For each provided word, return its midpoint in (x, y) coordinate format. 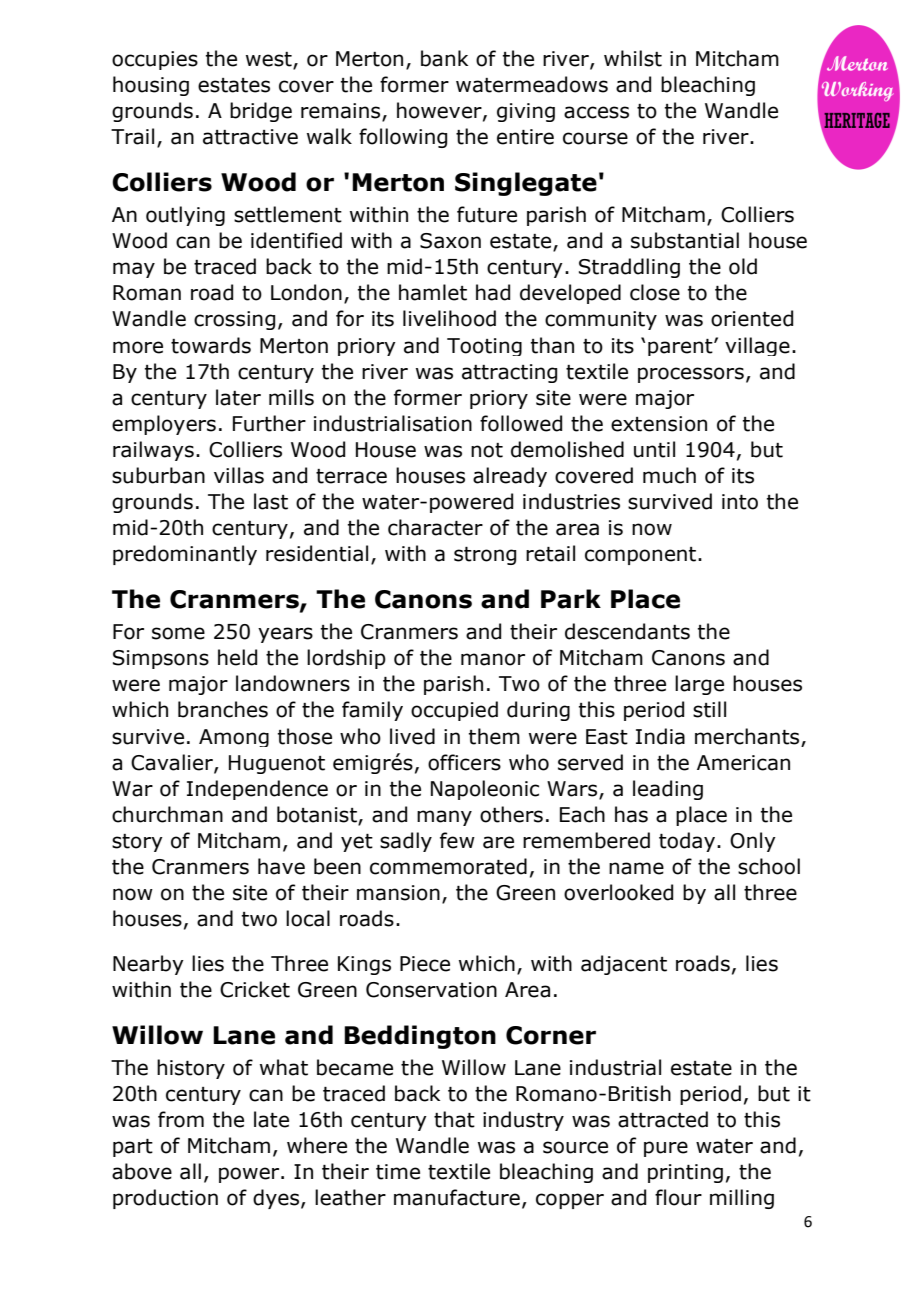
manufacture (457, 1197)
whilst (633, 58)
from (181, 1119)
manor (493, 659)
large (699, 685)
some (178, 633)
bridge (261, 112)
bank (444, 58)
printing (685, 1173)
